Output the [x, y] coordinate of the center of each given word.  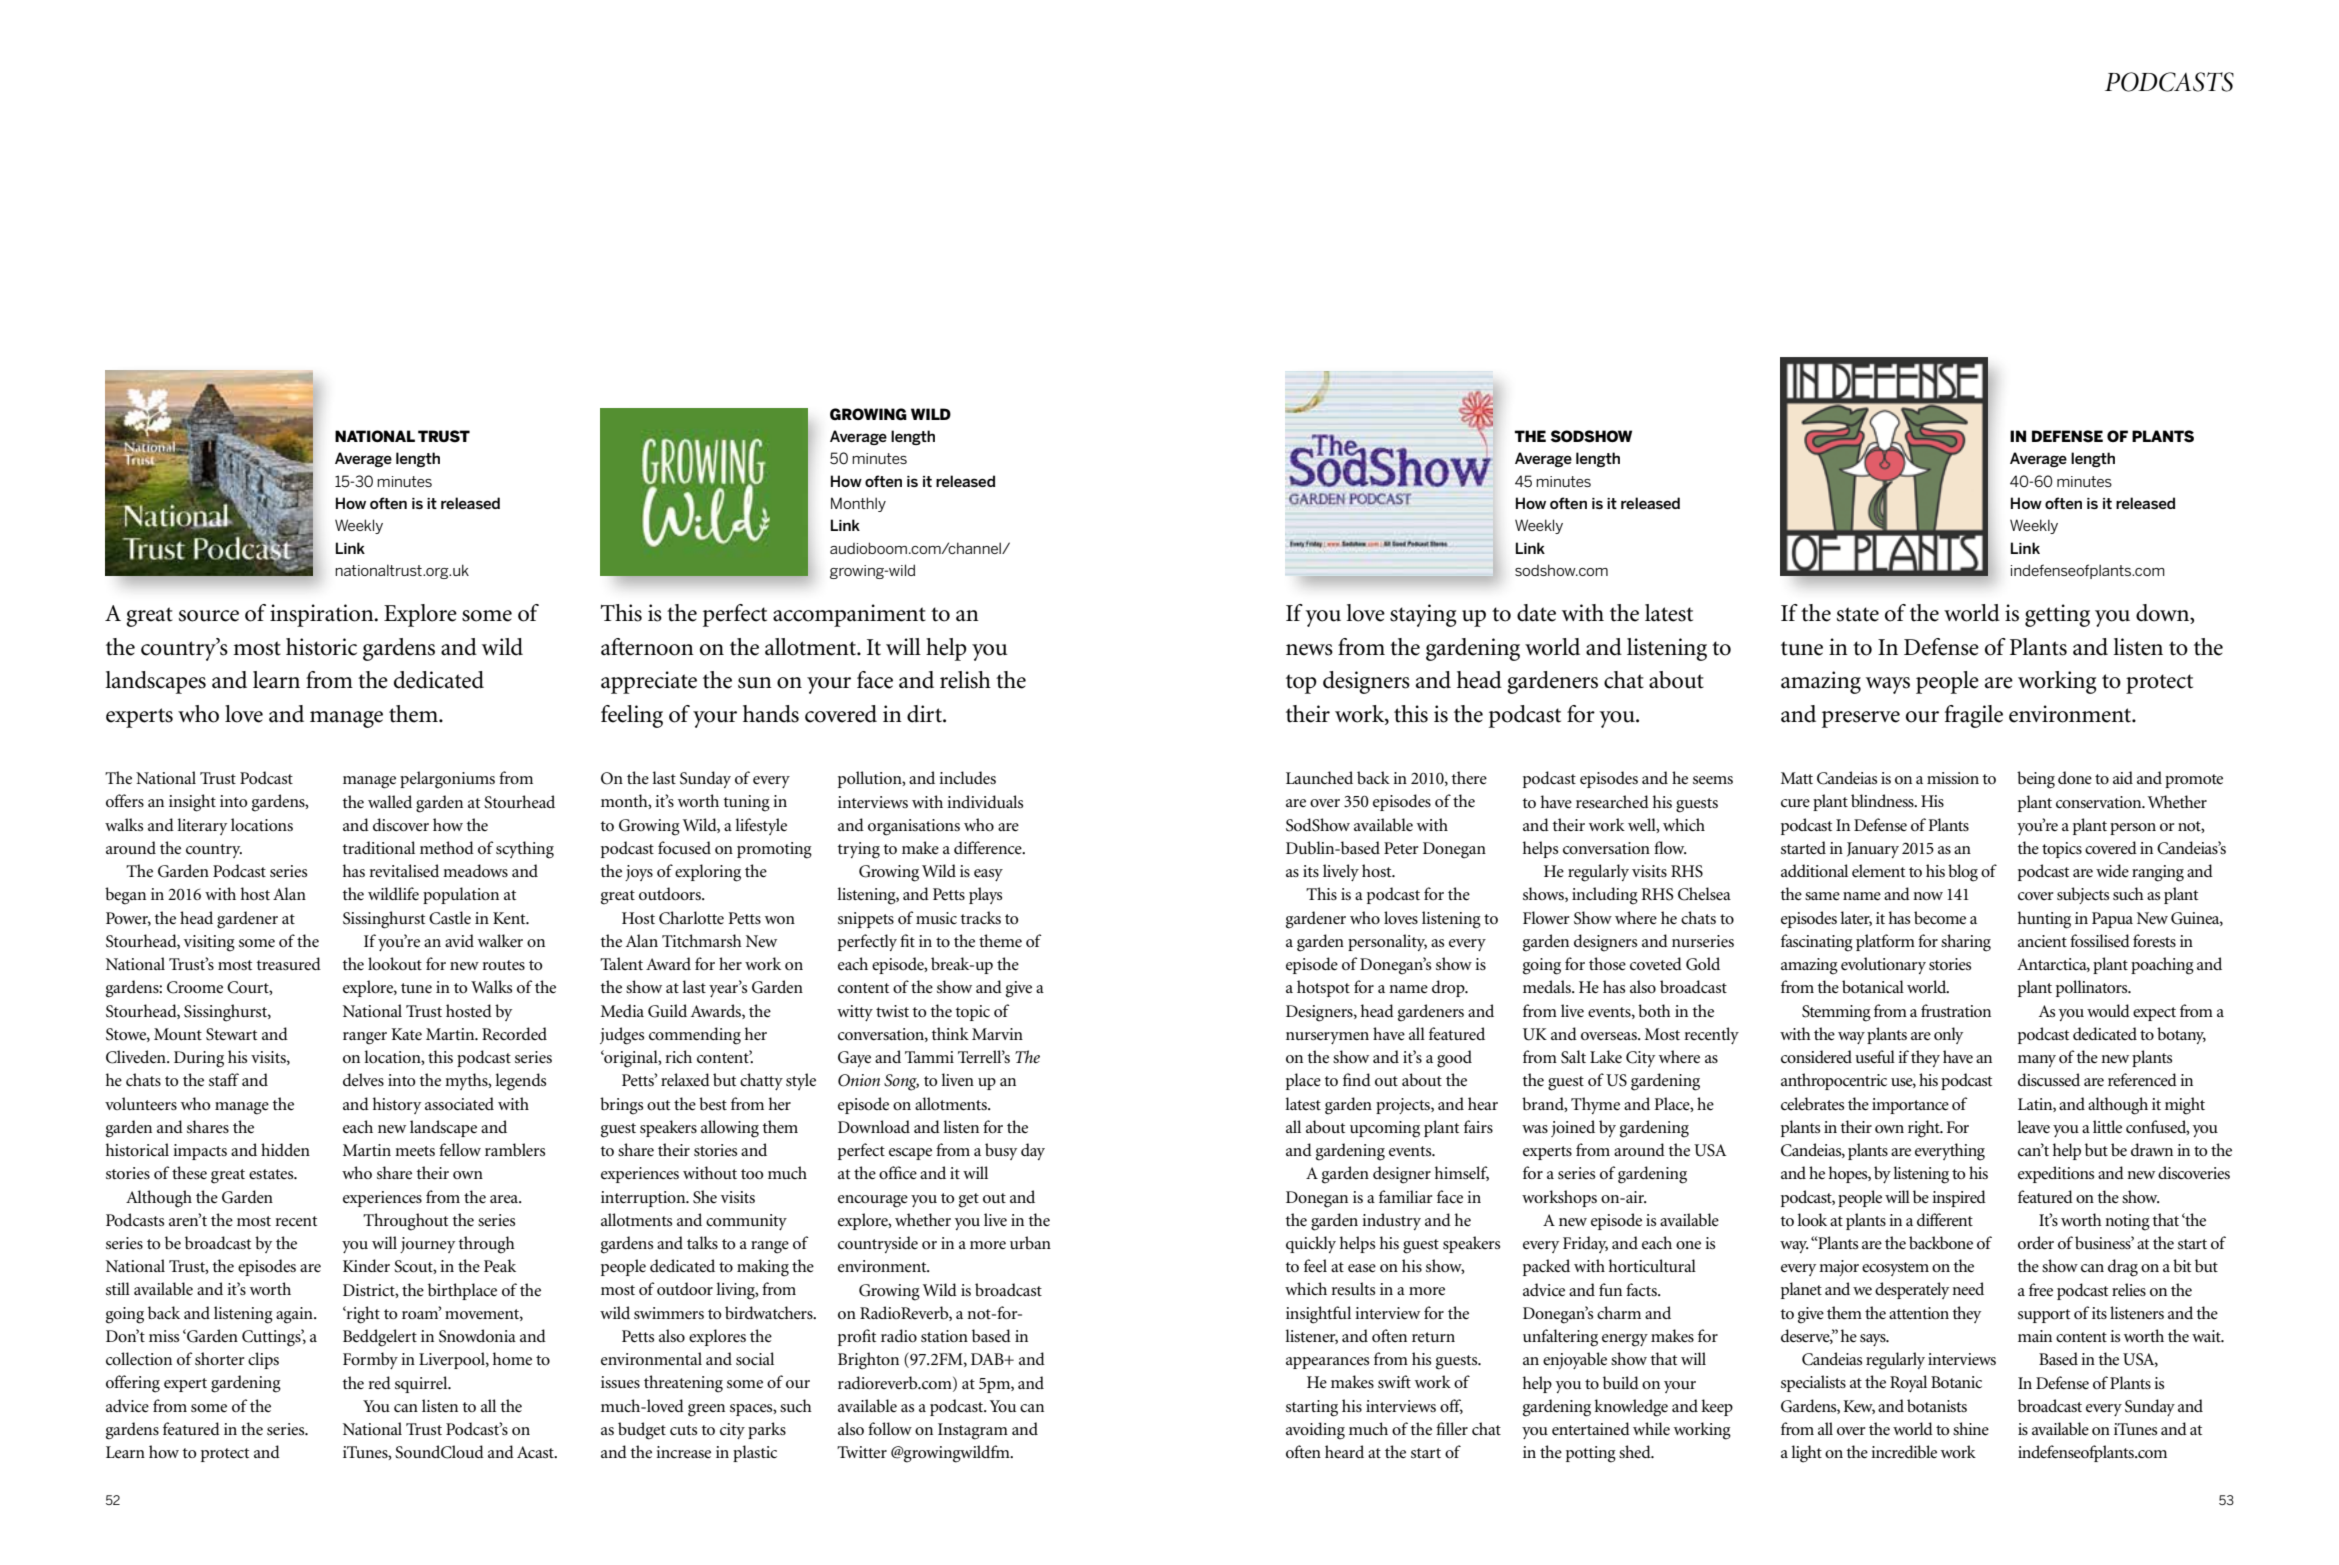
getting [2057, 615]
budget [642, 1431]
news [1309, 650]
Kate [406, 1034]
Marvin [997, 1034]
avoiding [1315, 1431]
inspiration [323, 615]
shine [1971, 1429]
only [1948, 1035]
